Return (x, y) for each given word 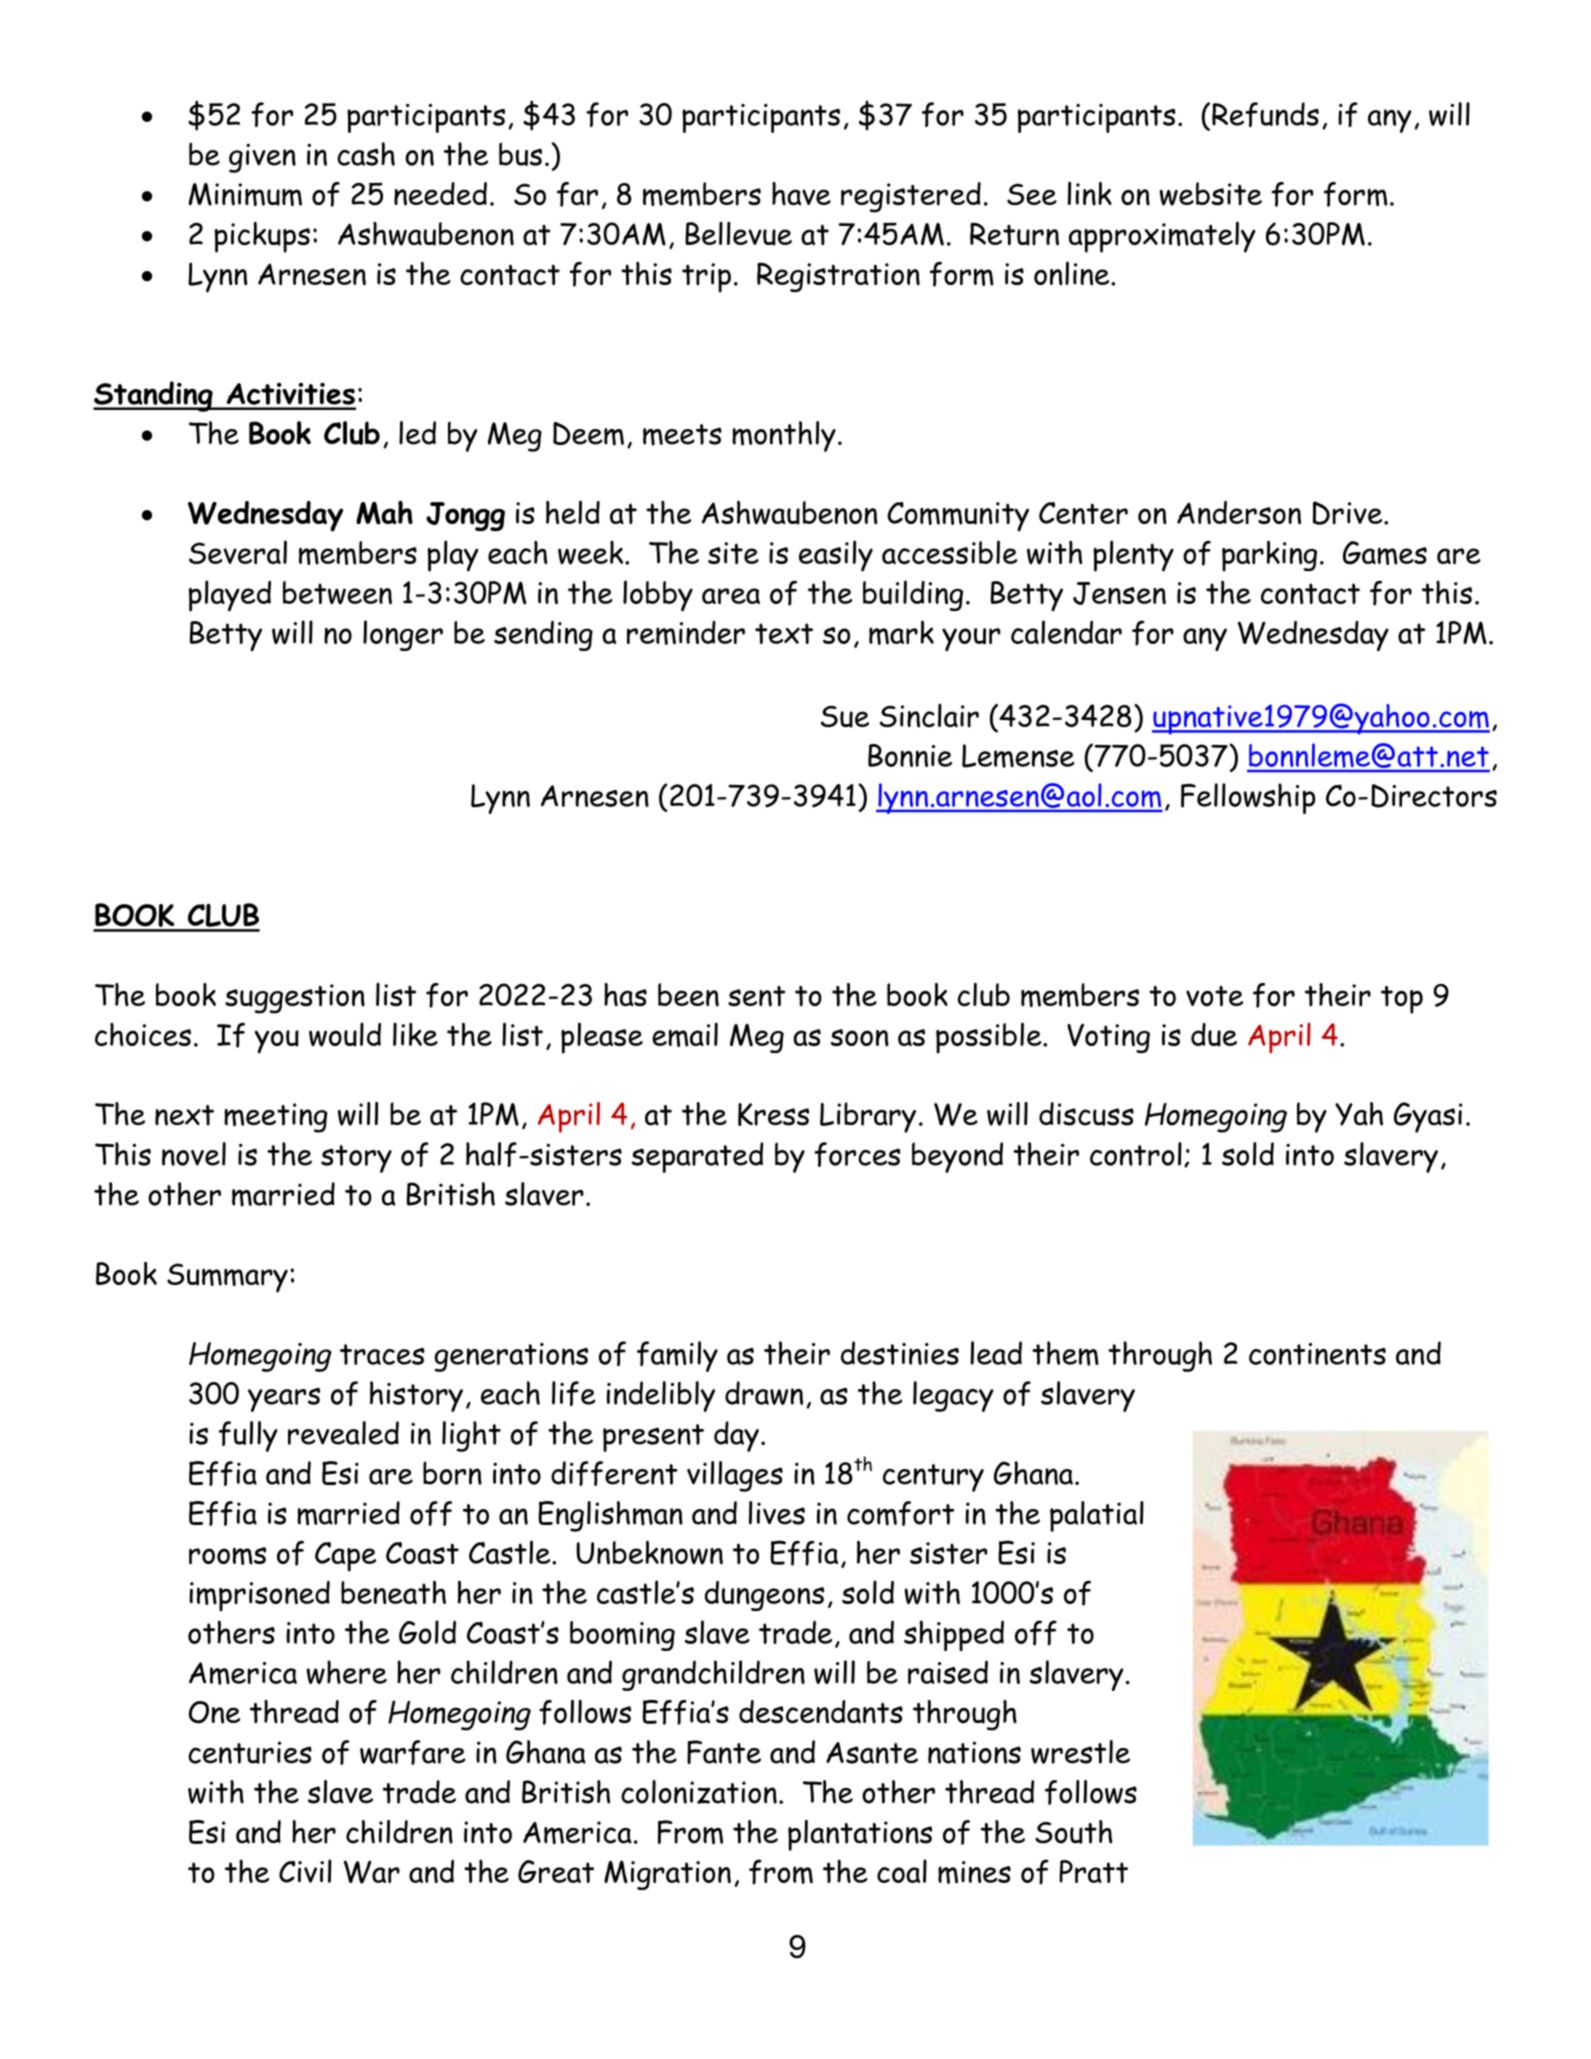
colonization (699, 1792)
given (262, 158)
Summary (227, 1278)
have (801, 193)
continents (1317, 1354)
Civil (305, 1871)
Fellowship (1248, 798)
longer (403, 635)
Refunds (1265, 114)
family (677, 1356)
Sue (845, 717)
